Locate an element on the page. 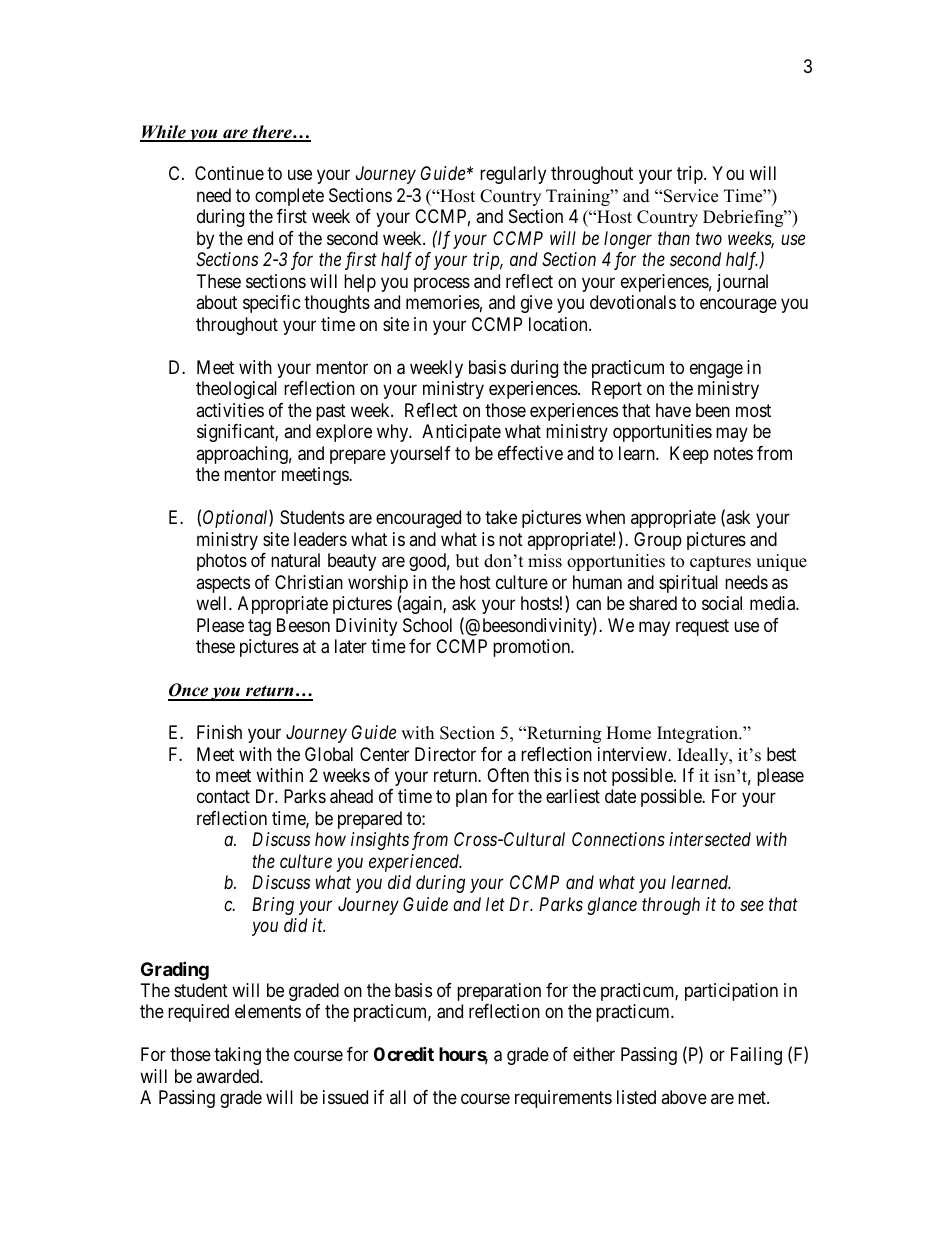 Image resolution: width=952 pixels, height=1233 pixels. awarded is located at coordinates (228, 1076).
